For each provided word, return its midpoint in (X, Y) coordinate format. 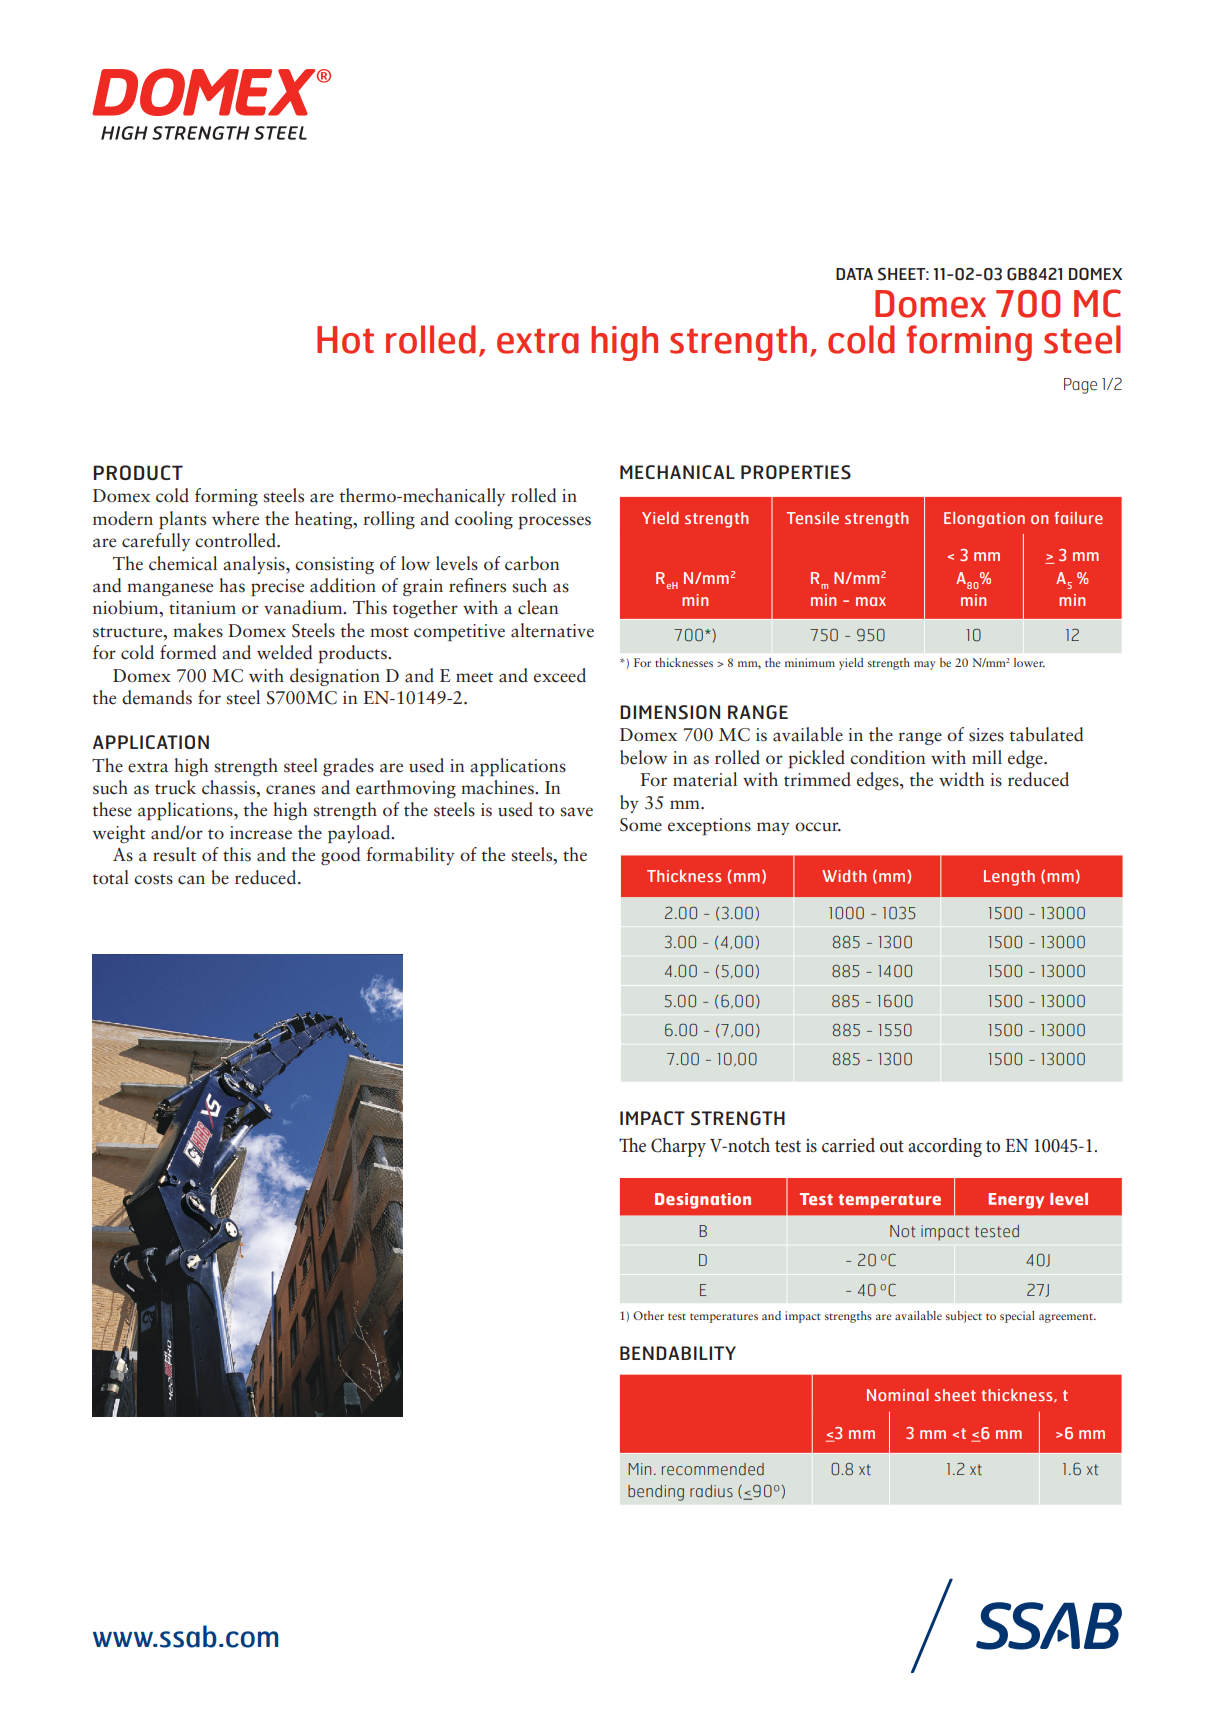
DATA (854, 274)
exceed (560, 675)
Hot (345, 340)
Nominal (898, 1395)
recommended (713, 1469)
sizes (986, 735)
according (945, 1147)
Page (1080, 386)
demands (157, 697)
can (191, 880)
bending (656, 1493)
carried (848, 1145)
